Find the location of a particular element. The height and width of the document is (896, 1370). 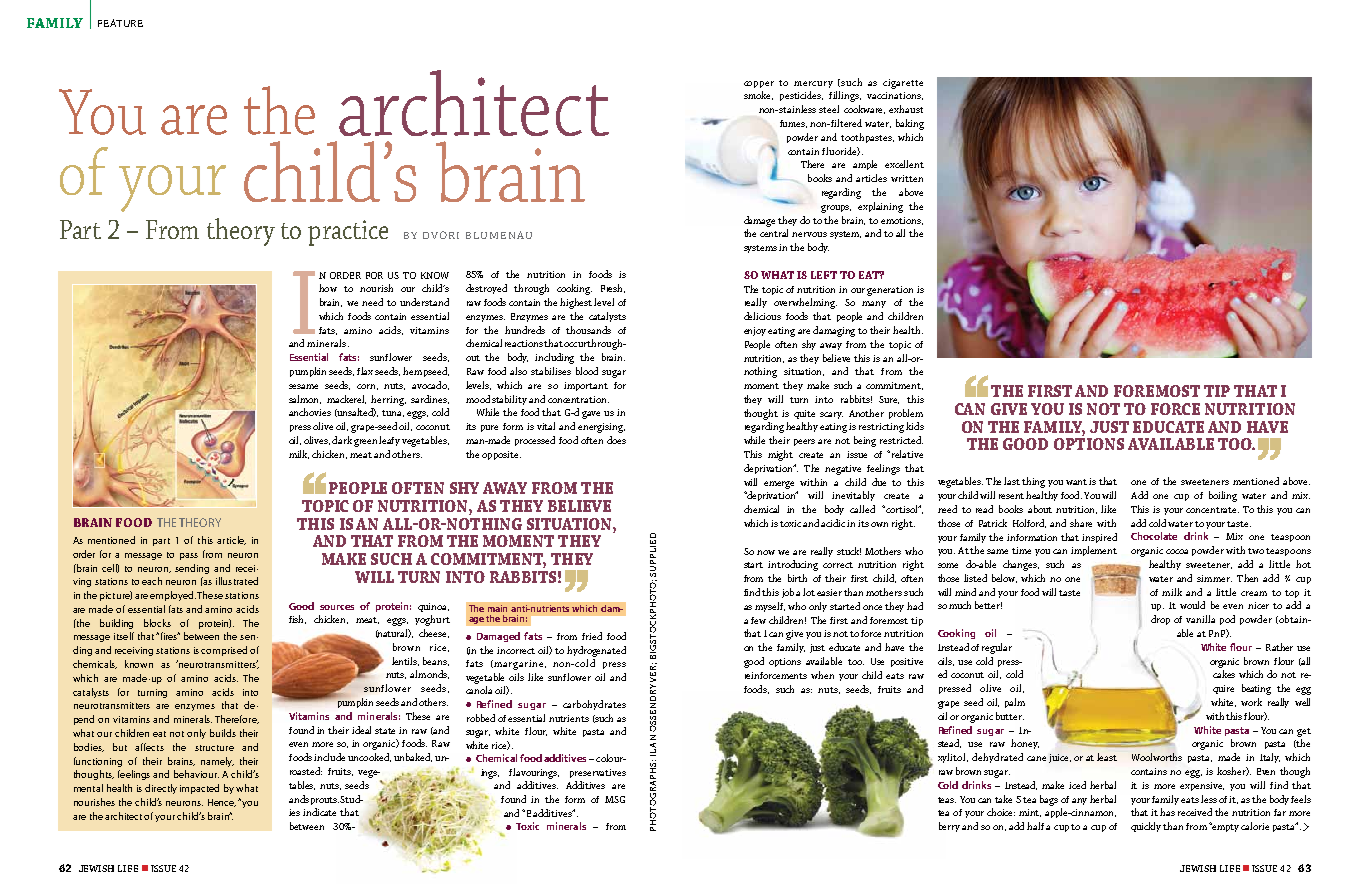

cigarette is located at coordinates (903, 84).
